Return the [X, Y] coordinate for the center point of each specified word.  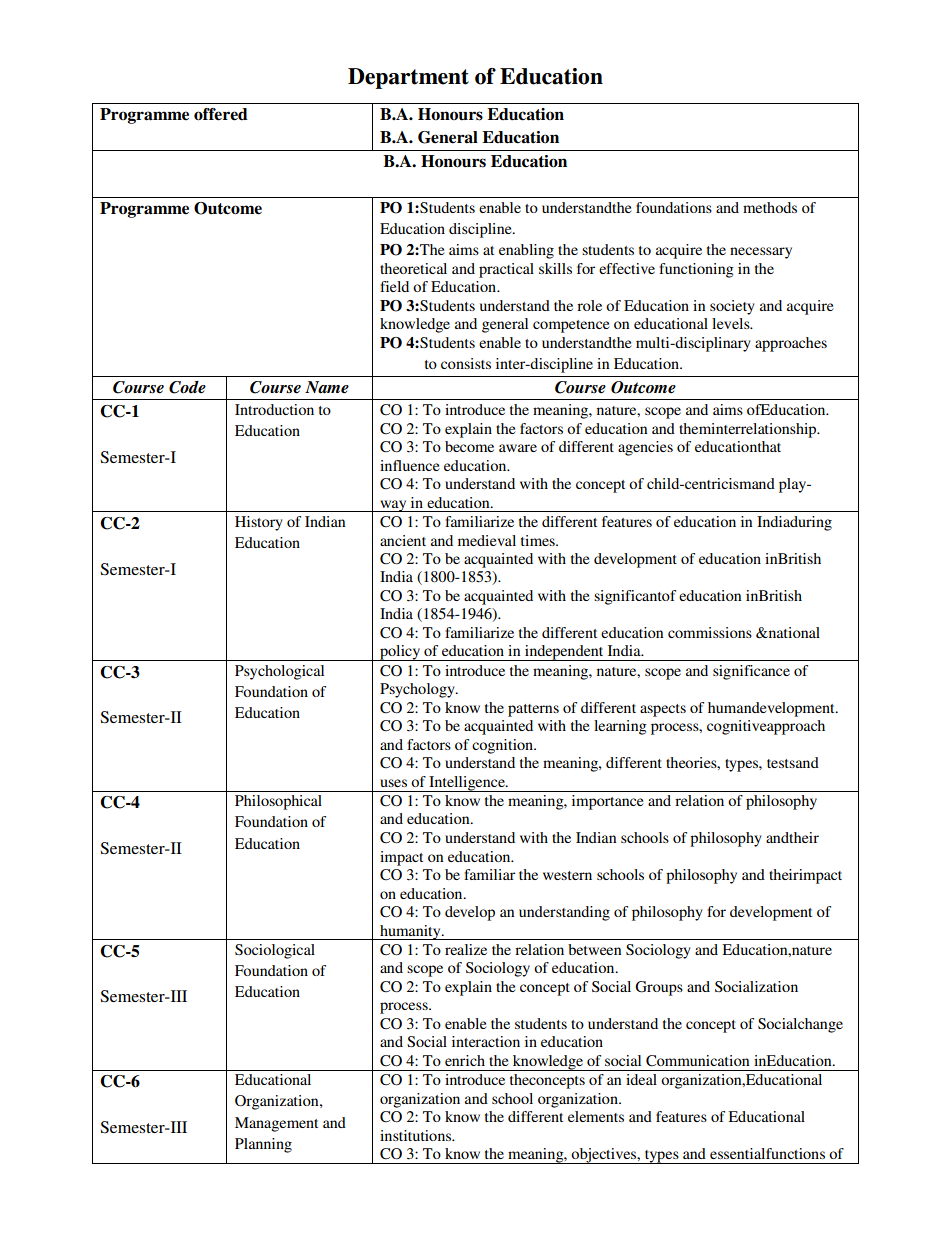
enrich [465, 1060]
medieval [487, 540]
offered [221, 114]
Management [276, 1124]
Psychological [279, 672]
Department [408, 78]
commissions [710, 632]
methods [770, 207]
